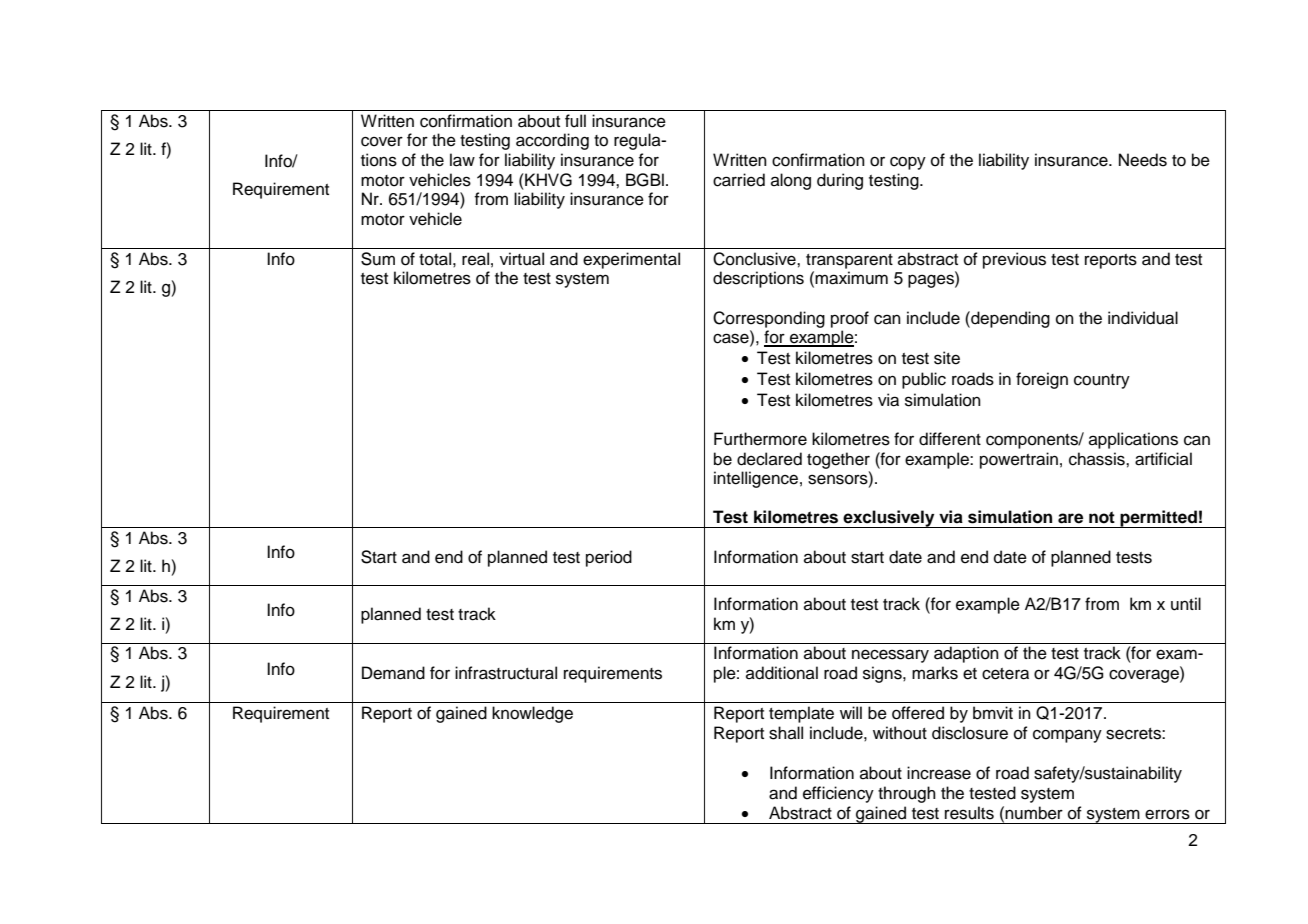 Image resolution: width=1308 pixels, height=924 pixels. I want to click on knowledge, so click(532, 714).
